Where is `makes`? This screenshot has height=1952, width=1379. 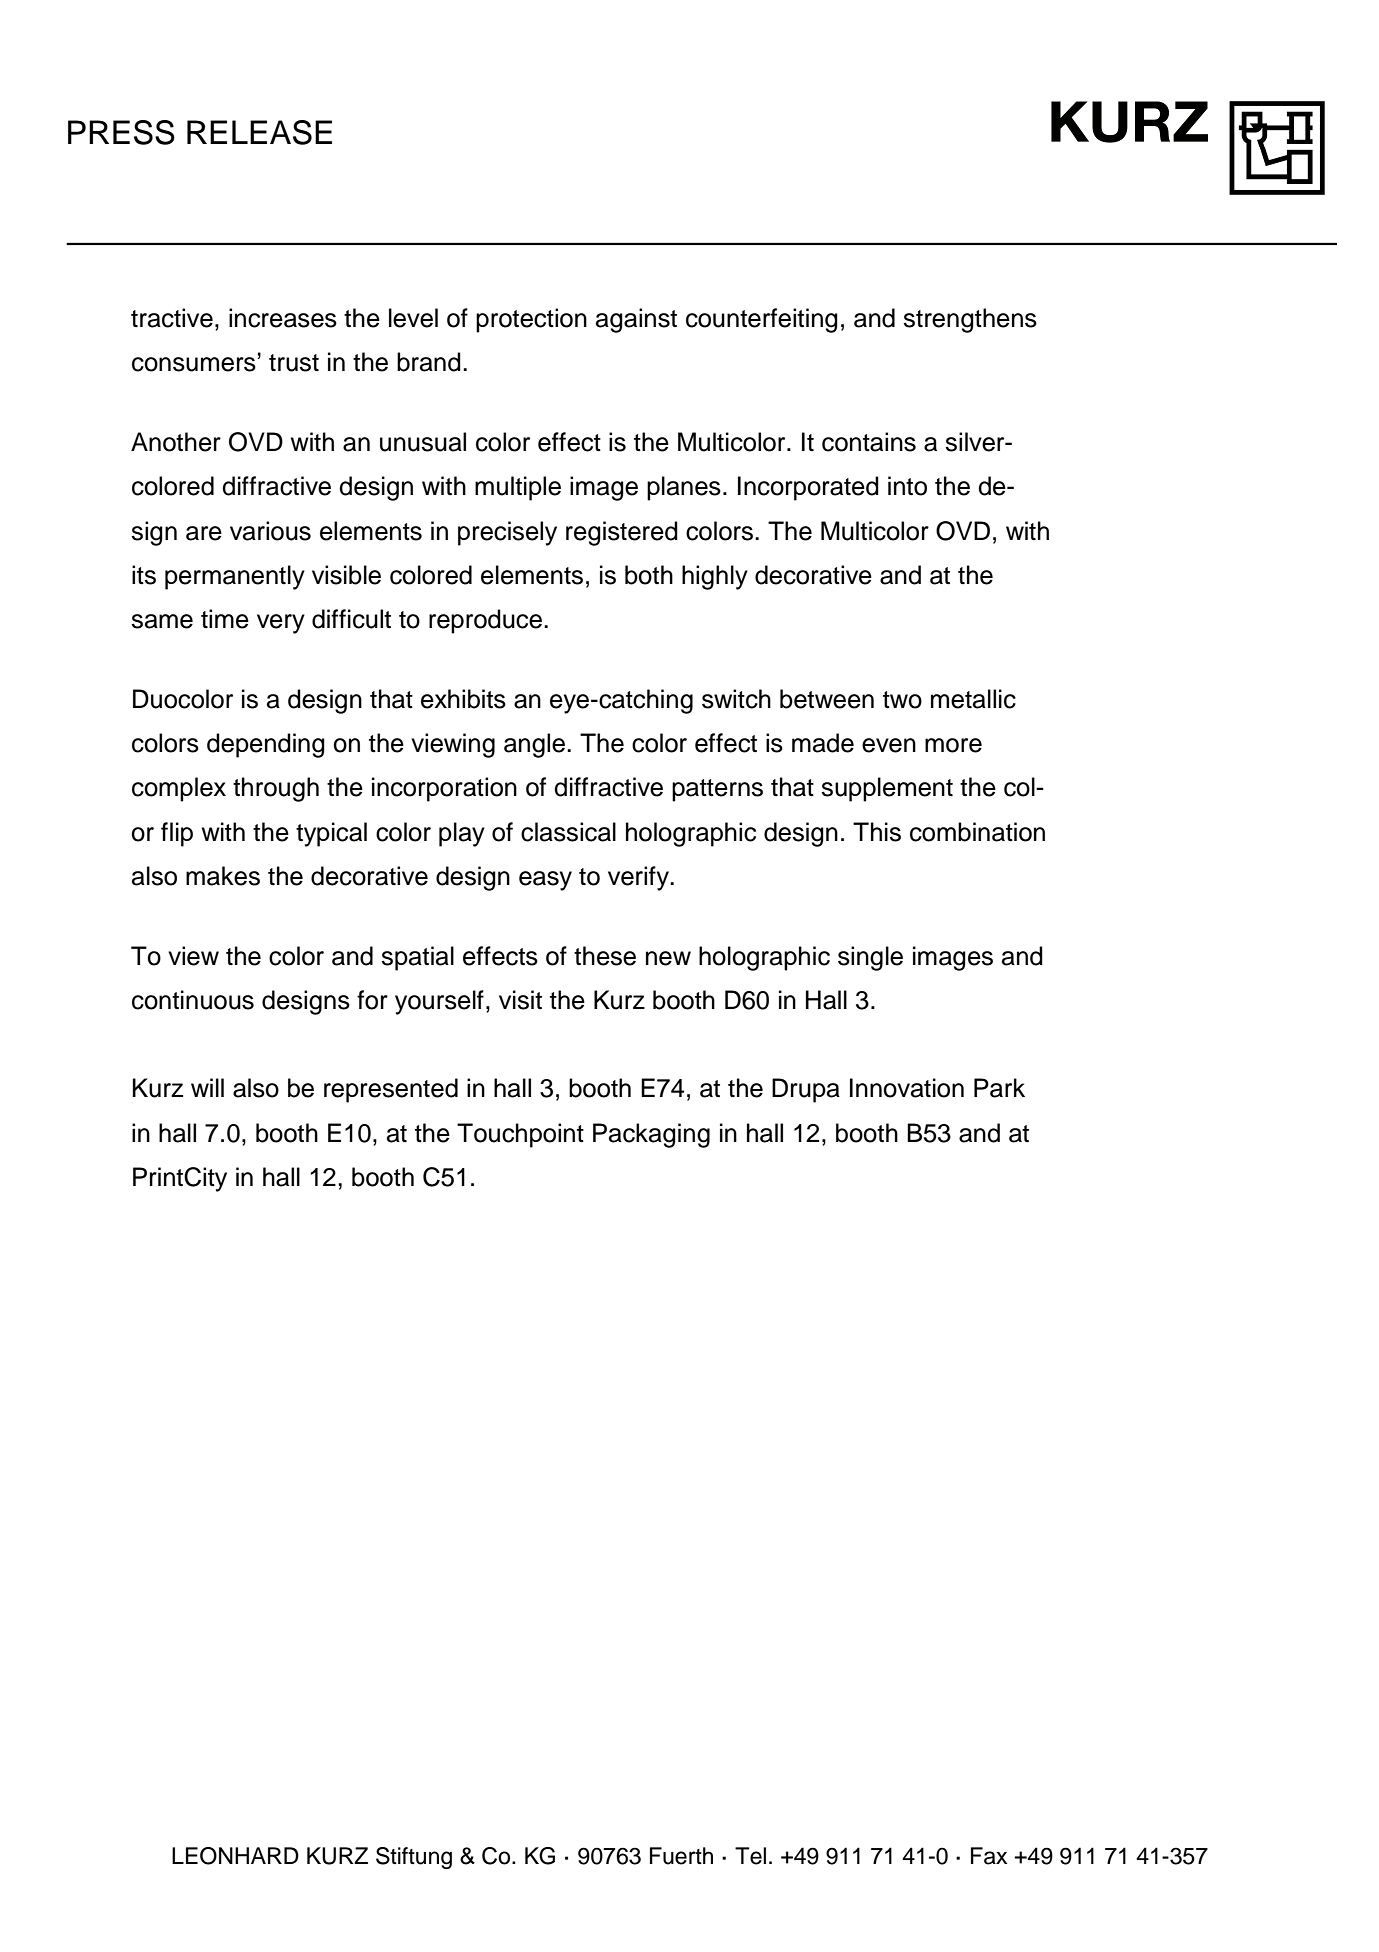
makes is located at coordinates (223, 876).
